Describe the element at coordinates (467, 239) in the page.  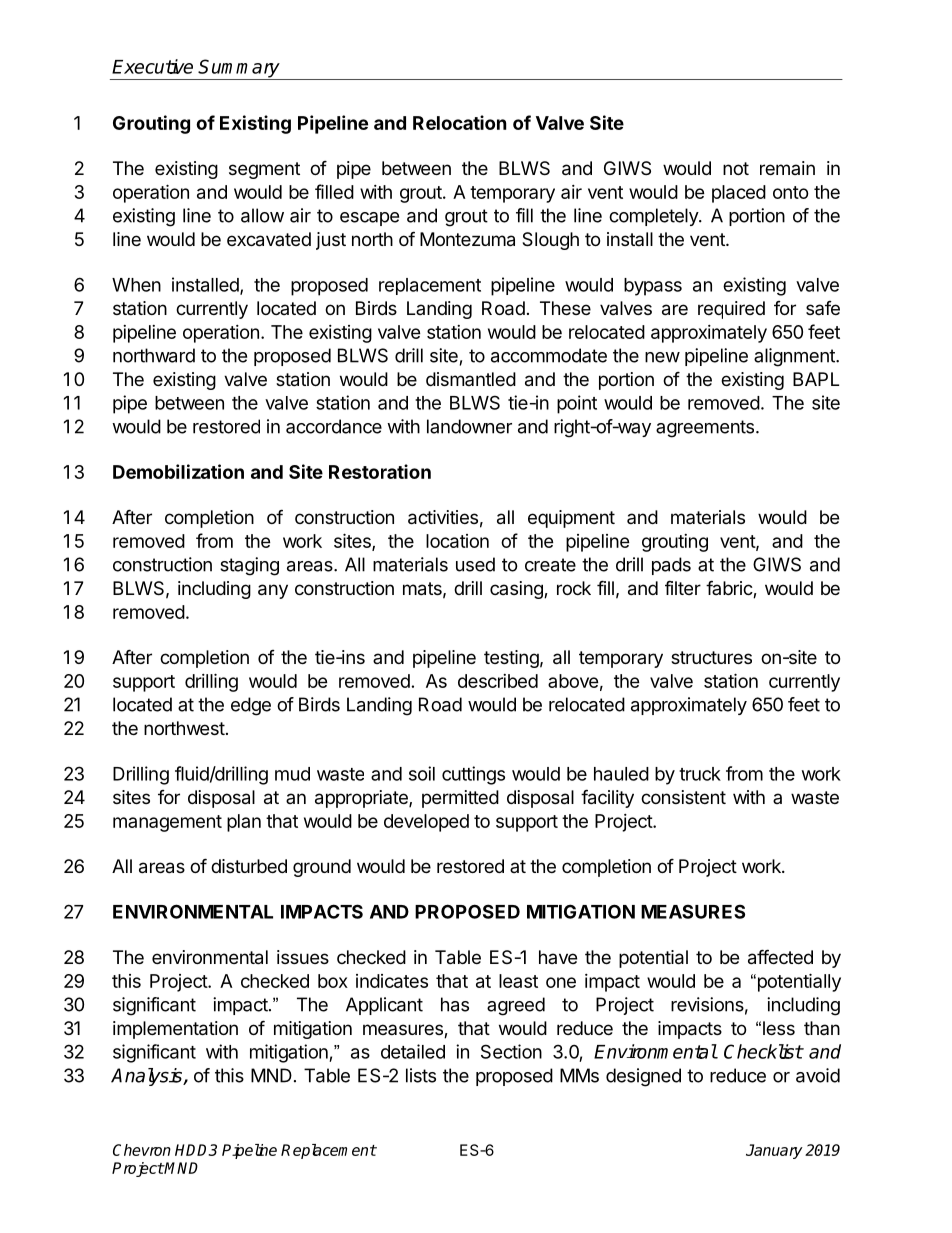
I see `Montezuma` at that location.
